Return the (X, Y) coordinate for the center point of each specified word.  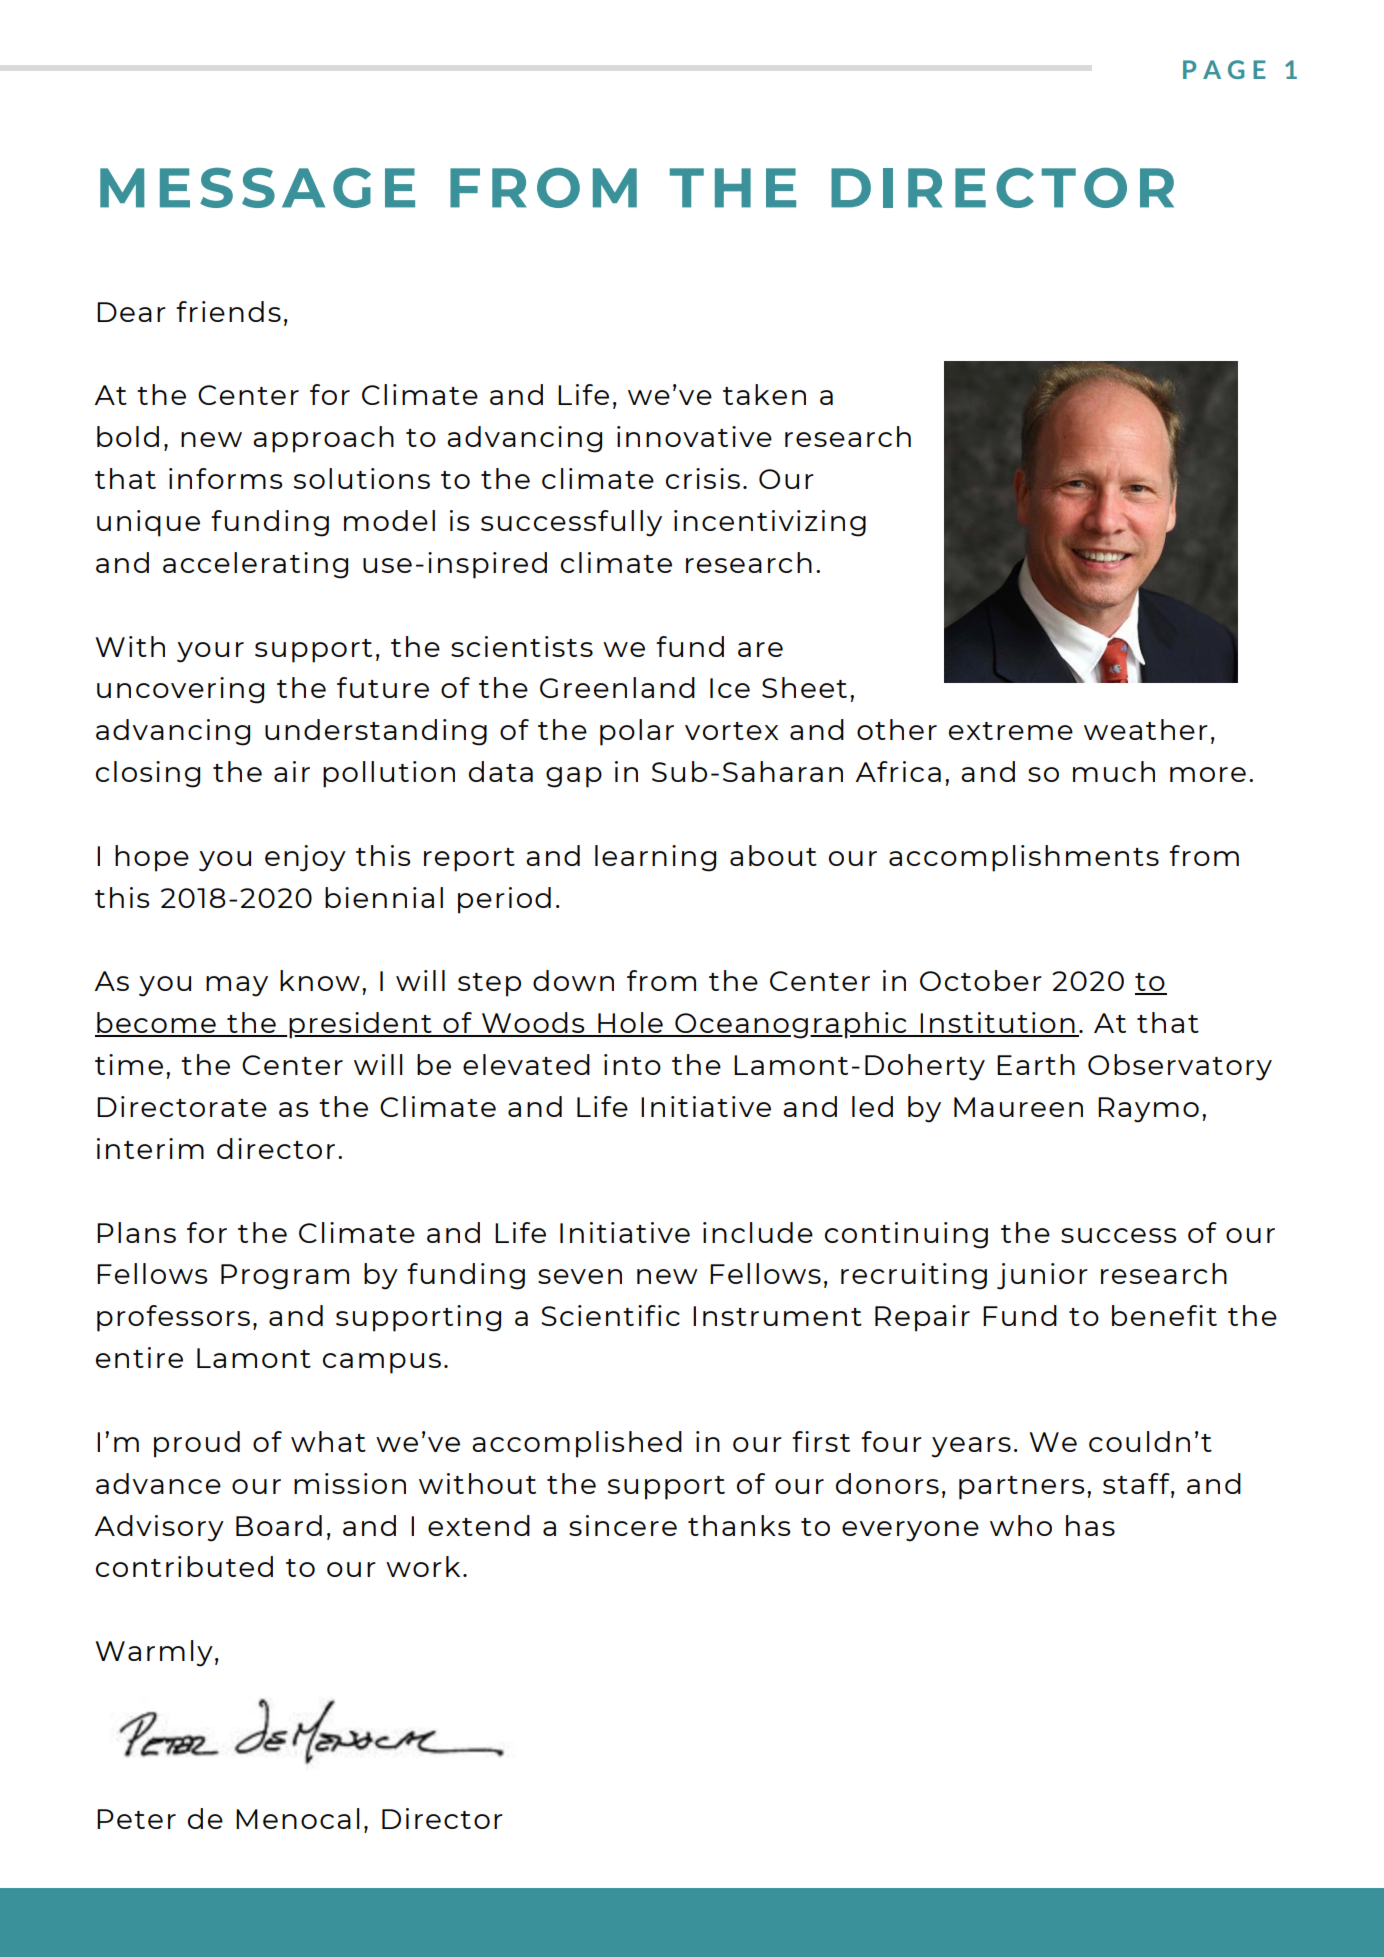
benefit (1164, 1315)
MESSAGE (257, 188)
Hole (630, 1024)
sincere (623, 1525)
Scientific (610, 1315)
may (237, 986)
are (760, 649)
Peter (136, 1819)
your (210, 652)
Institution (997, 1024)
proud (197, 1444)
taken (764, 394)
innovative (694, 436)
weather (1146, 729)
